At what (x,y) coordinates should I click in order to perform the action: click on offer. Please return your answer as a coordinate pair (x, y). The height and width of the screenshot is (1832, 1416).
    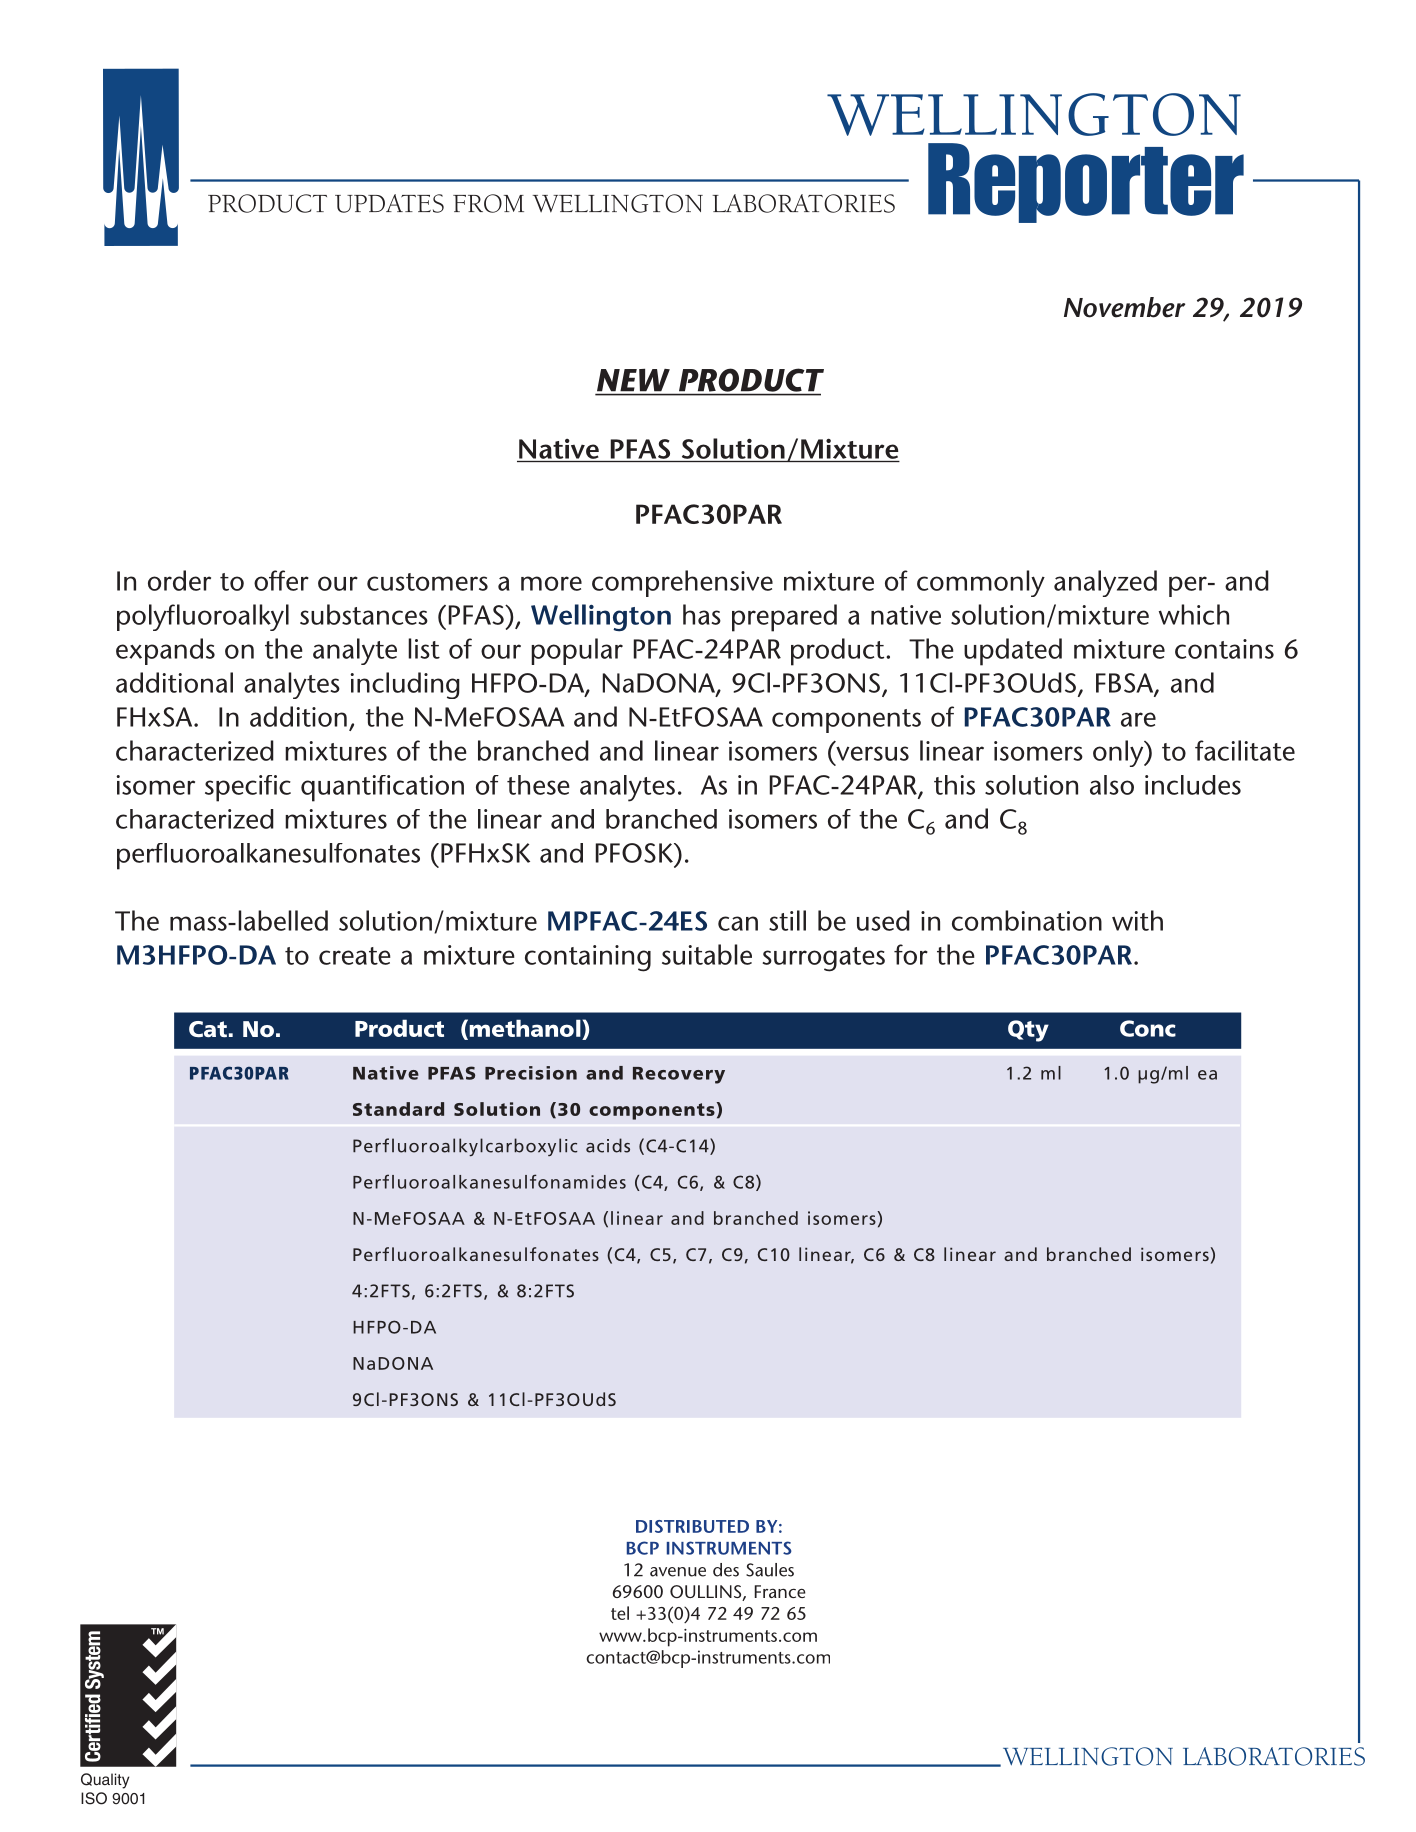
    Looking at the image, I should click on (281, 580).
